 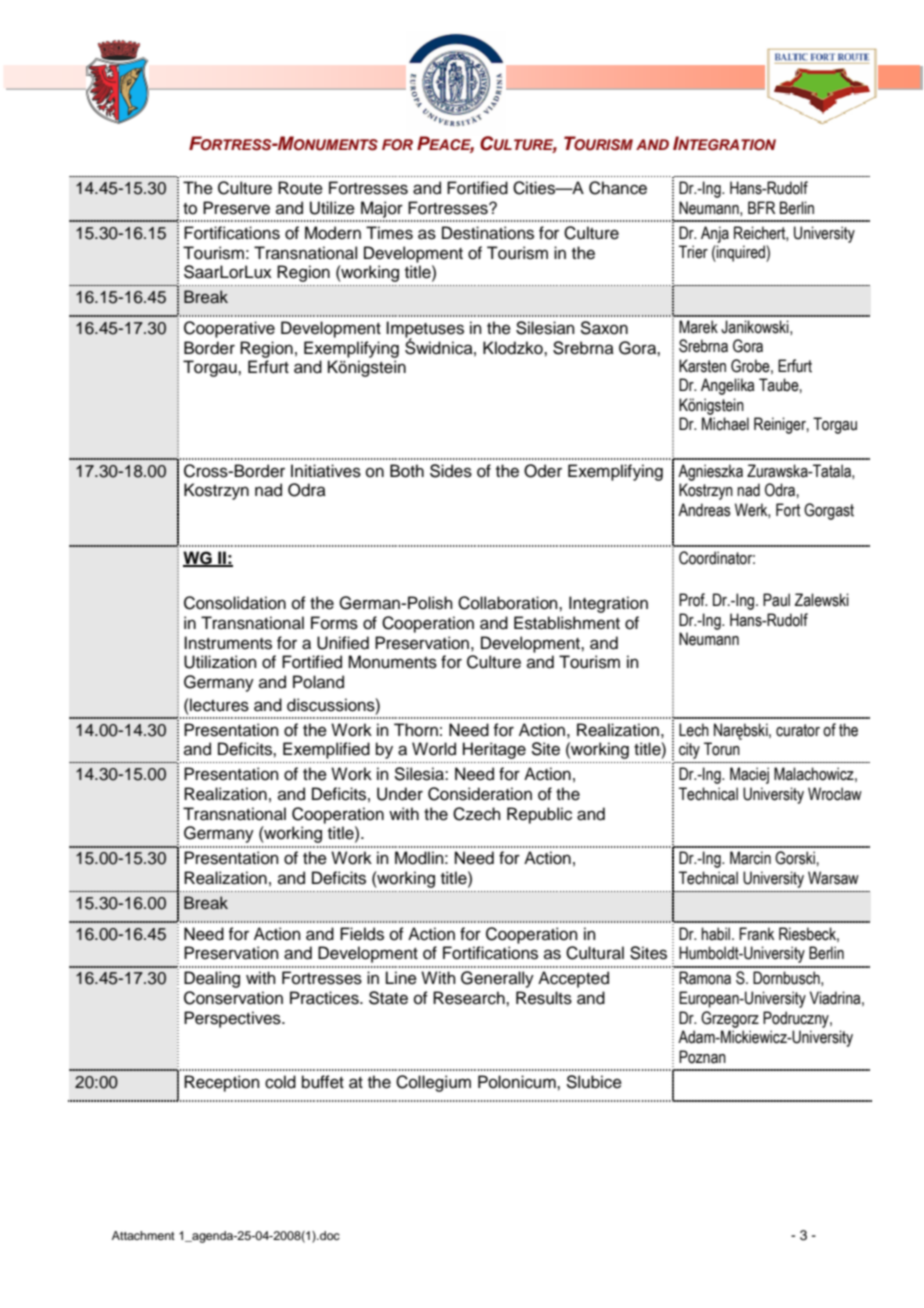 I want to click on curator, so click(x=798, y=730).
